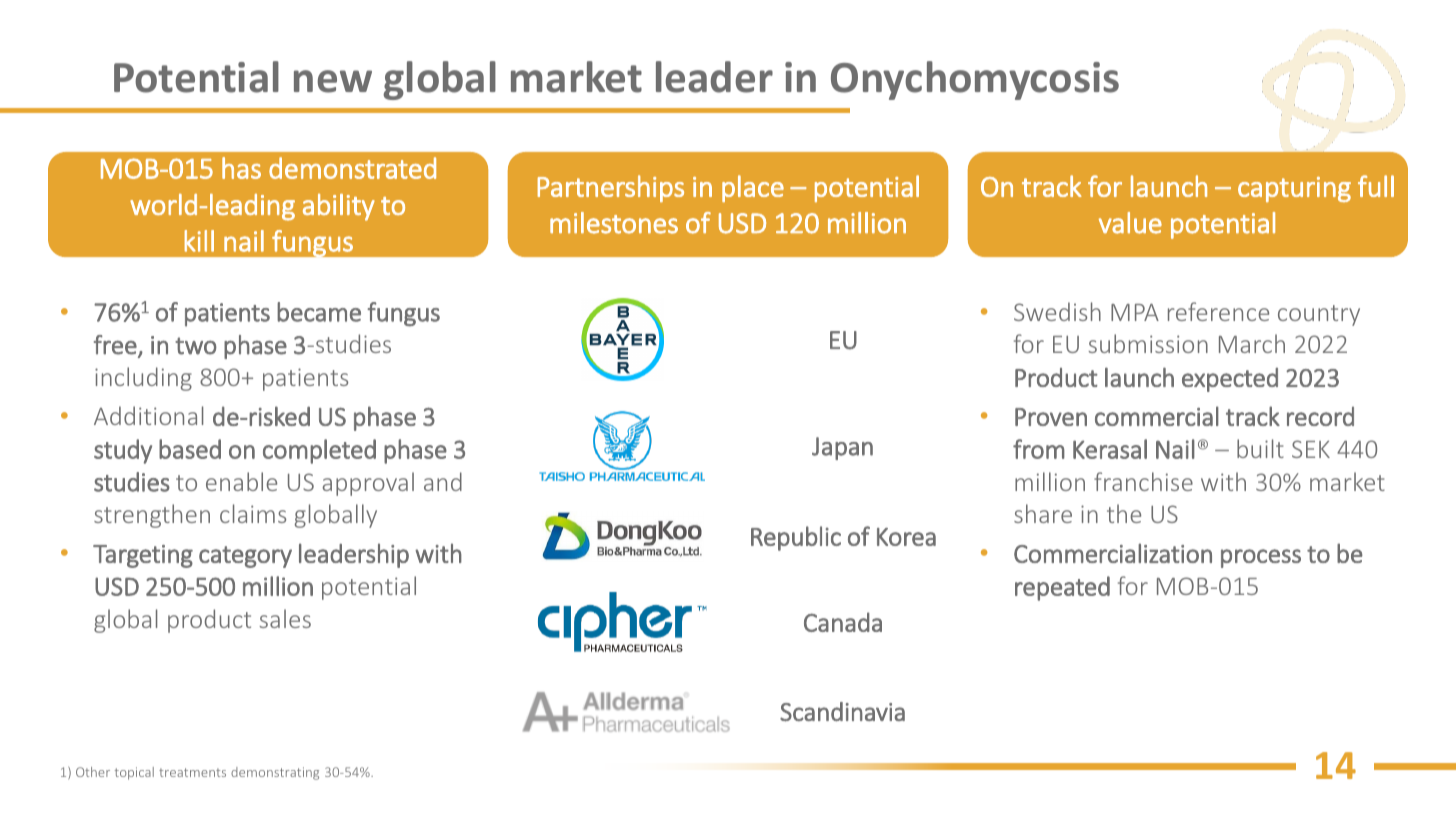 The height and width of the screenshot is (819, 1456). Describe the element at coordinates (842, 712) in the screenshot. I see `Scandinavia` at that location.
